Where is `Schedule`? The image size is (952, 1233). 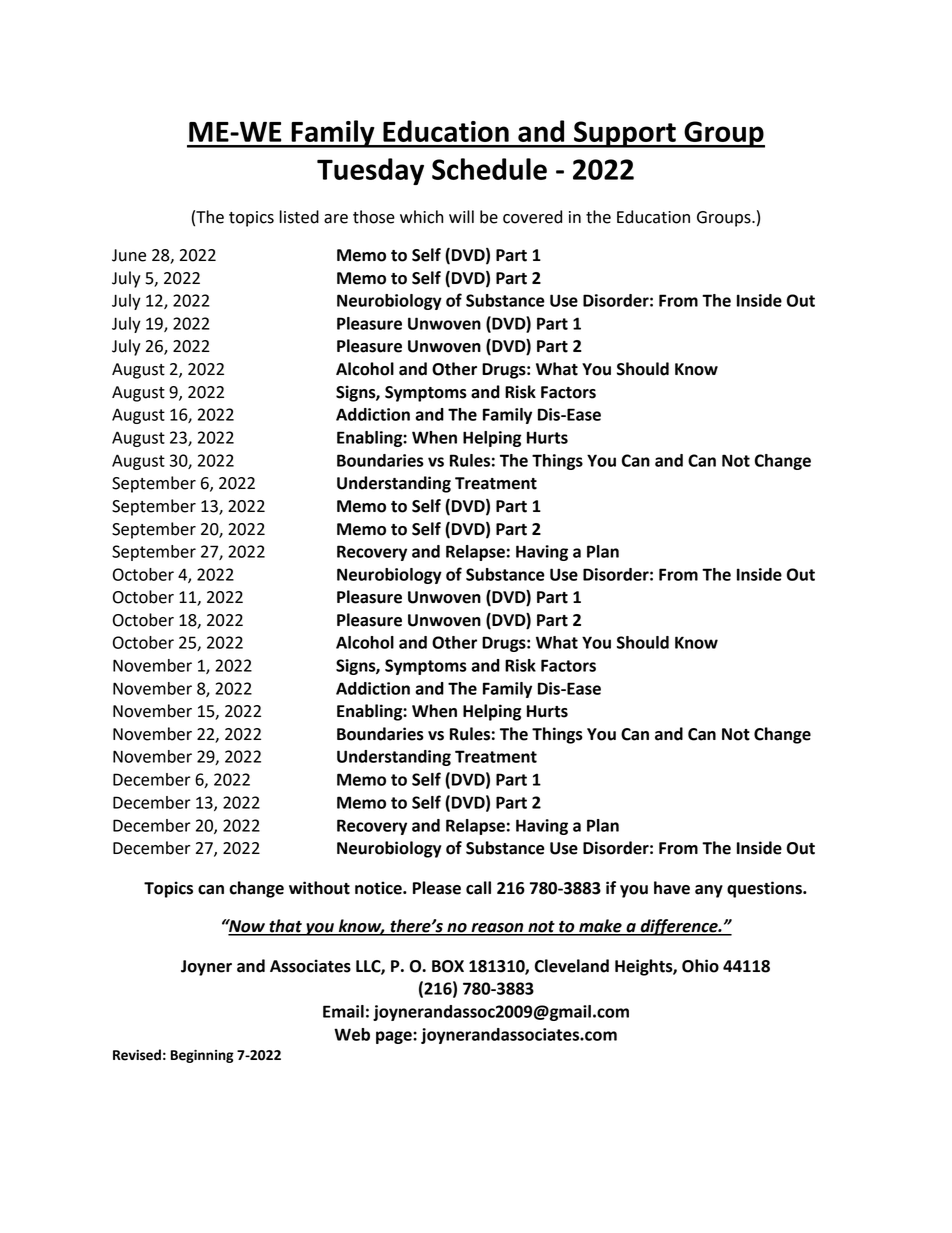 Schedule is located at coordinates (489, 169).
